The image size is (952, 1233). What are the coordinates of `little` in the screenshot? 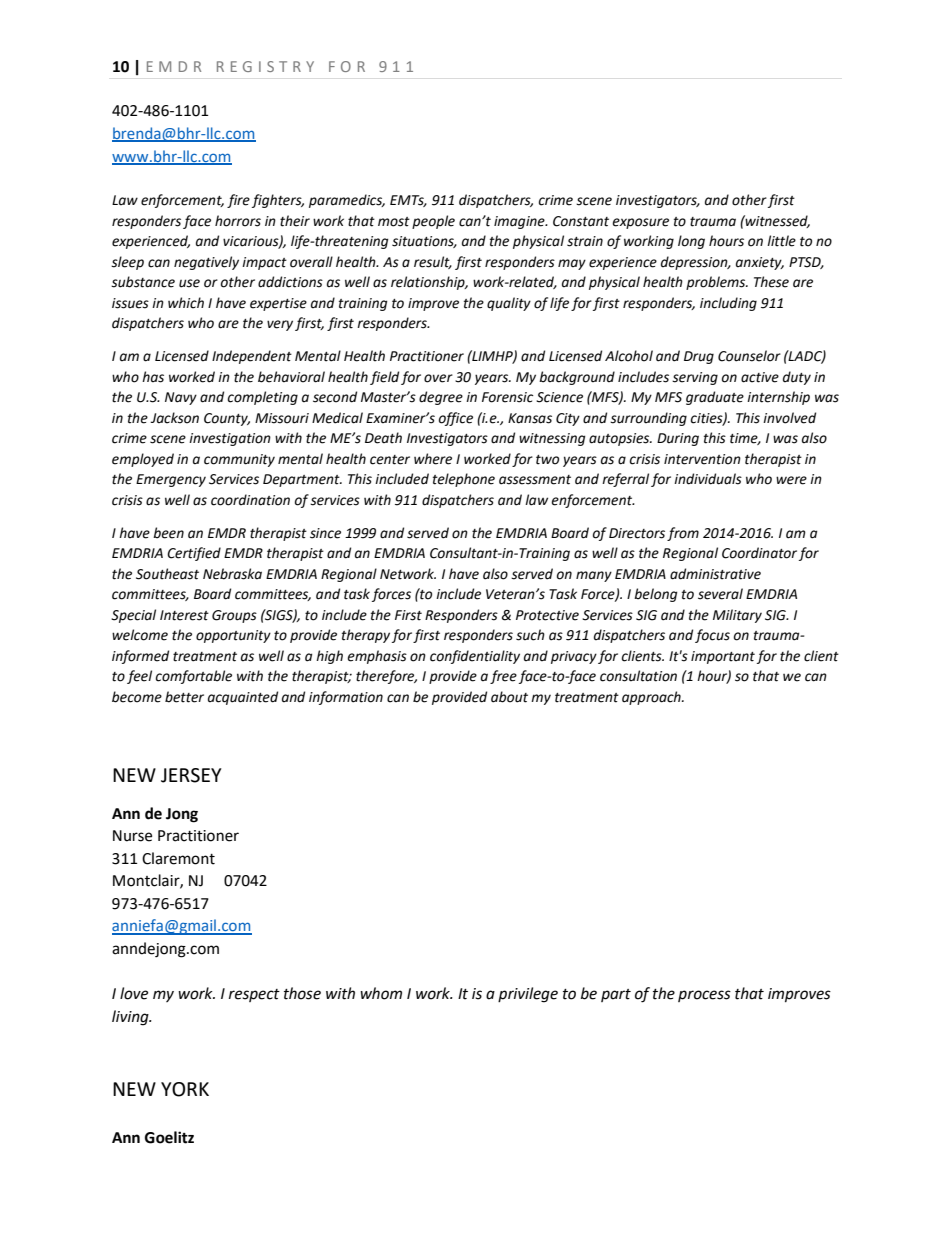 It's located at (781, 241).
